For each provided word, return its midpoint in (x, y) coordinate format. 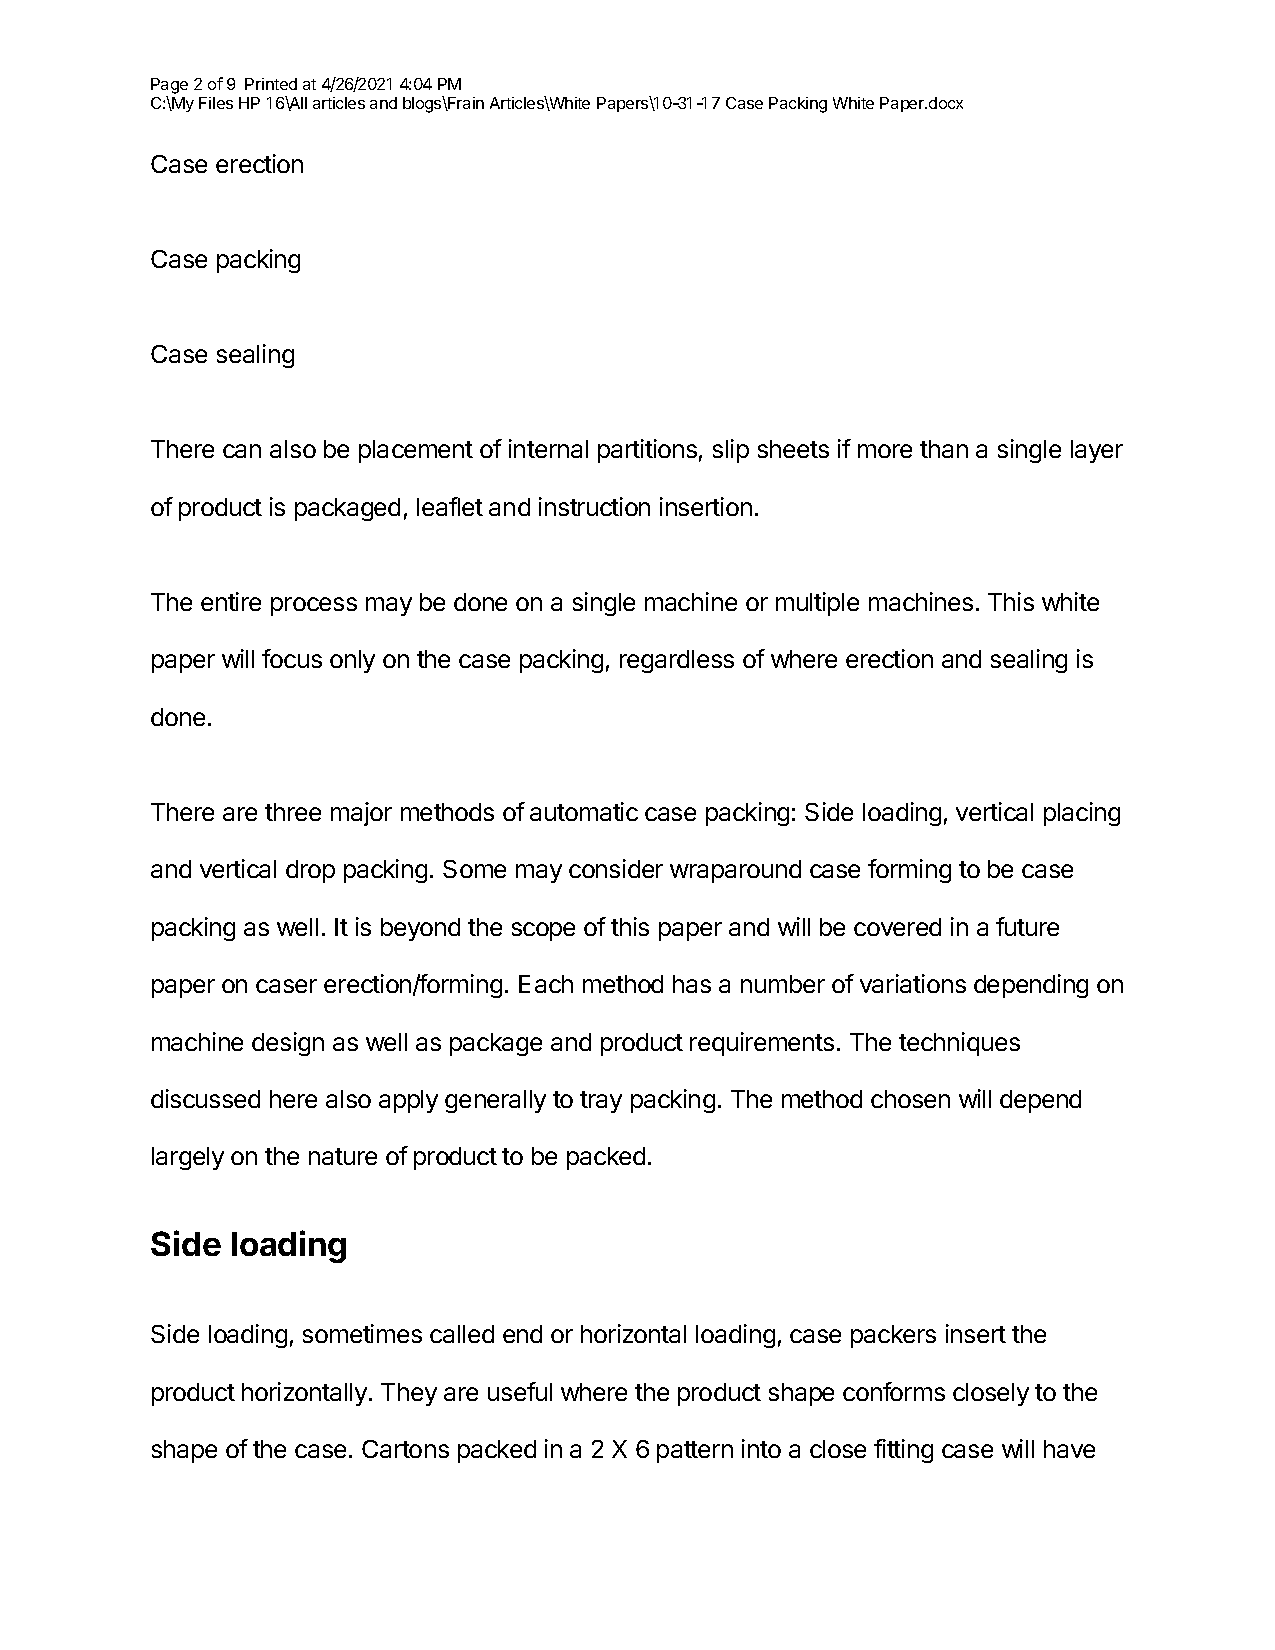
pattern (695, 1452)
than (944, 449)
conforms (894, 1391)
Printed (271, 84)
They (409, 1394)
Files (216, 103)
